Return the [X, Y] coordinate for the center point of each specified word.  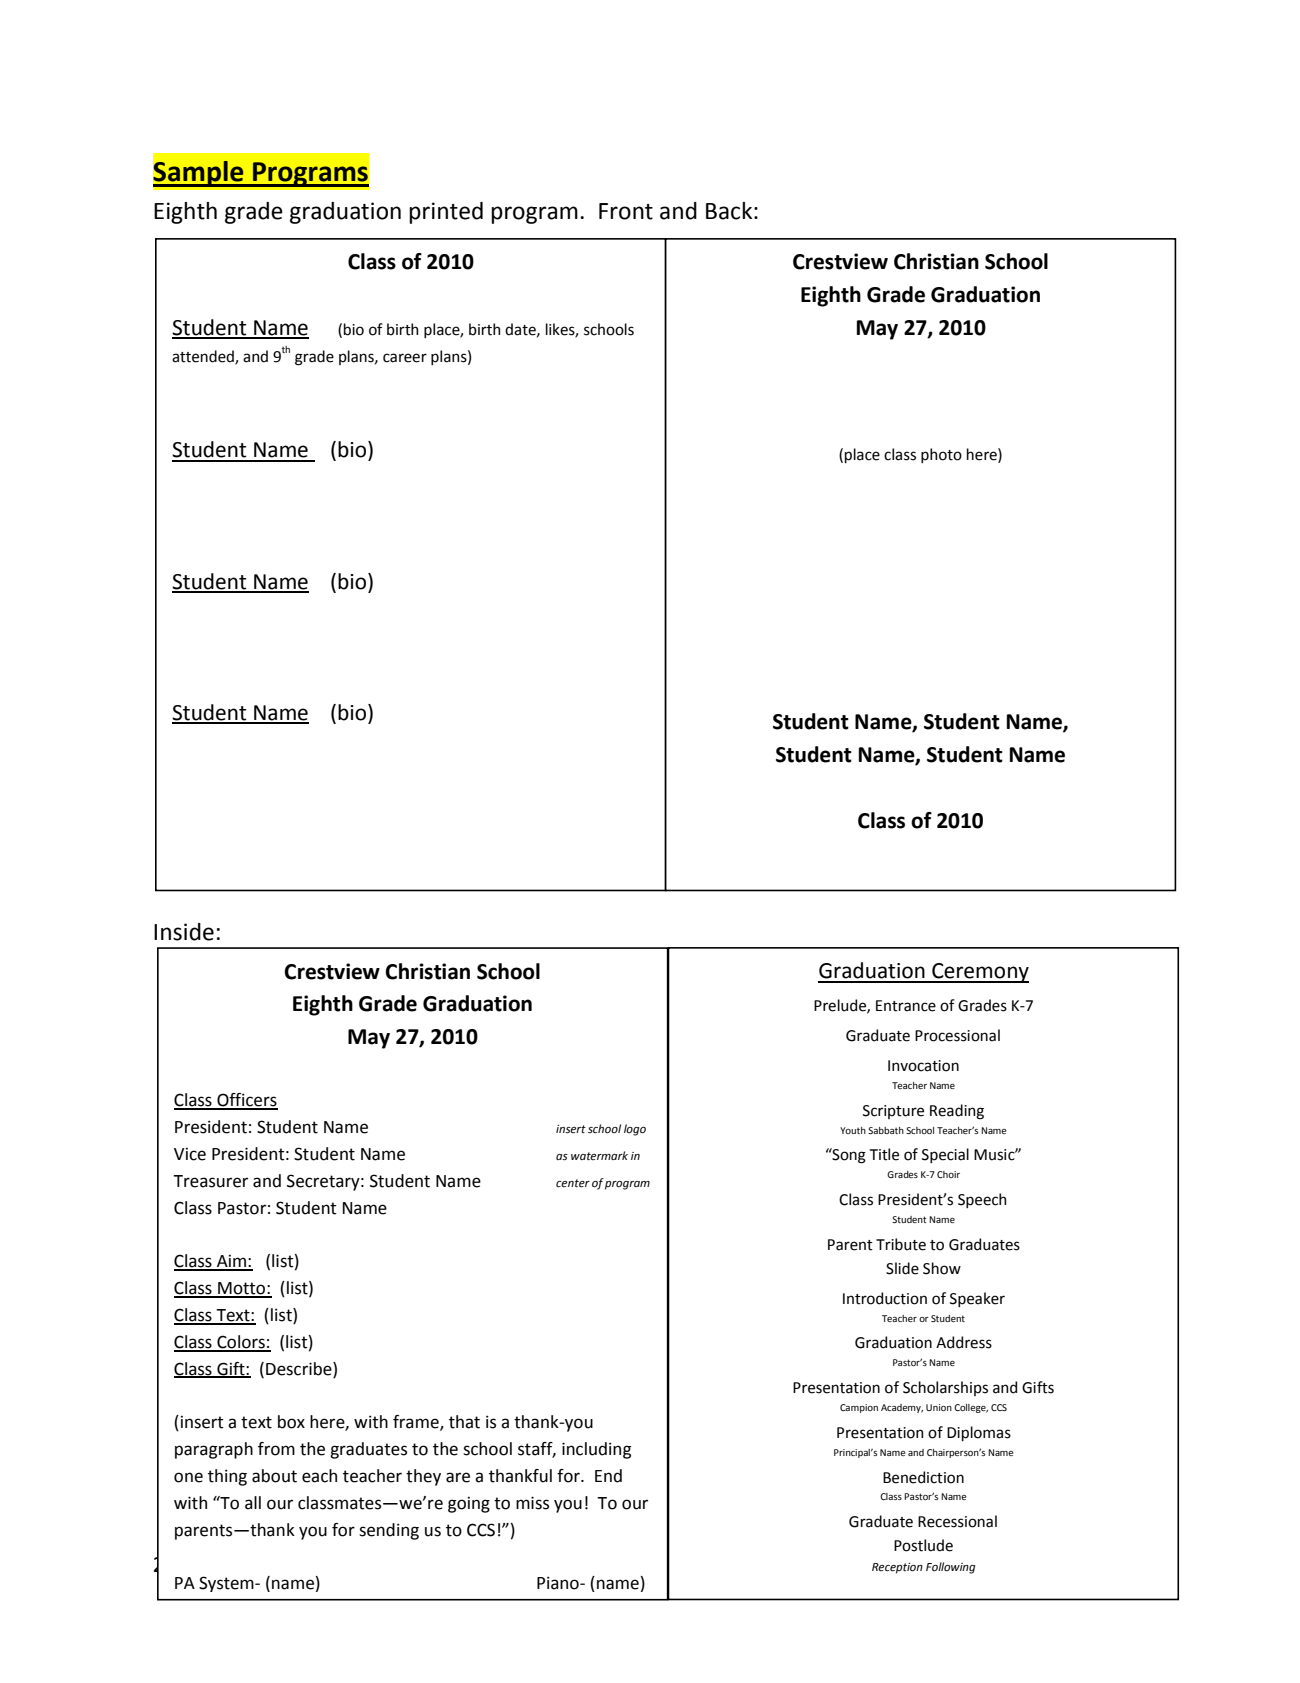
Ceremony [979, 973]
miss [532, 1503]
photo [941, 455]
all [253, 1503]
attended [204, 357]
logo [635, 1130]
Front [626, 211]
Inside [184, 932]
